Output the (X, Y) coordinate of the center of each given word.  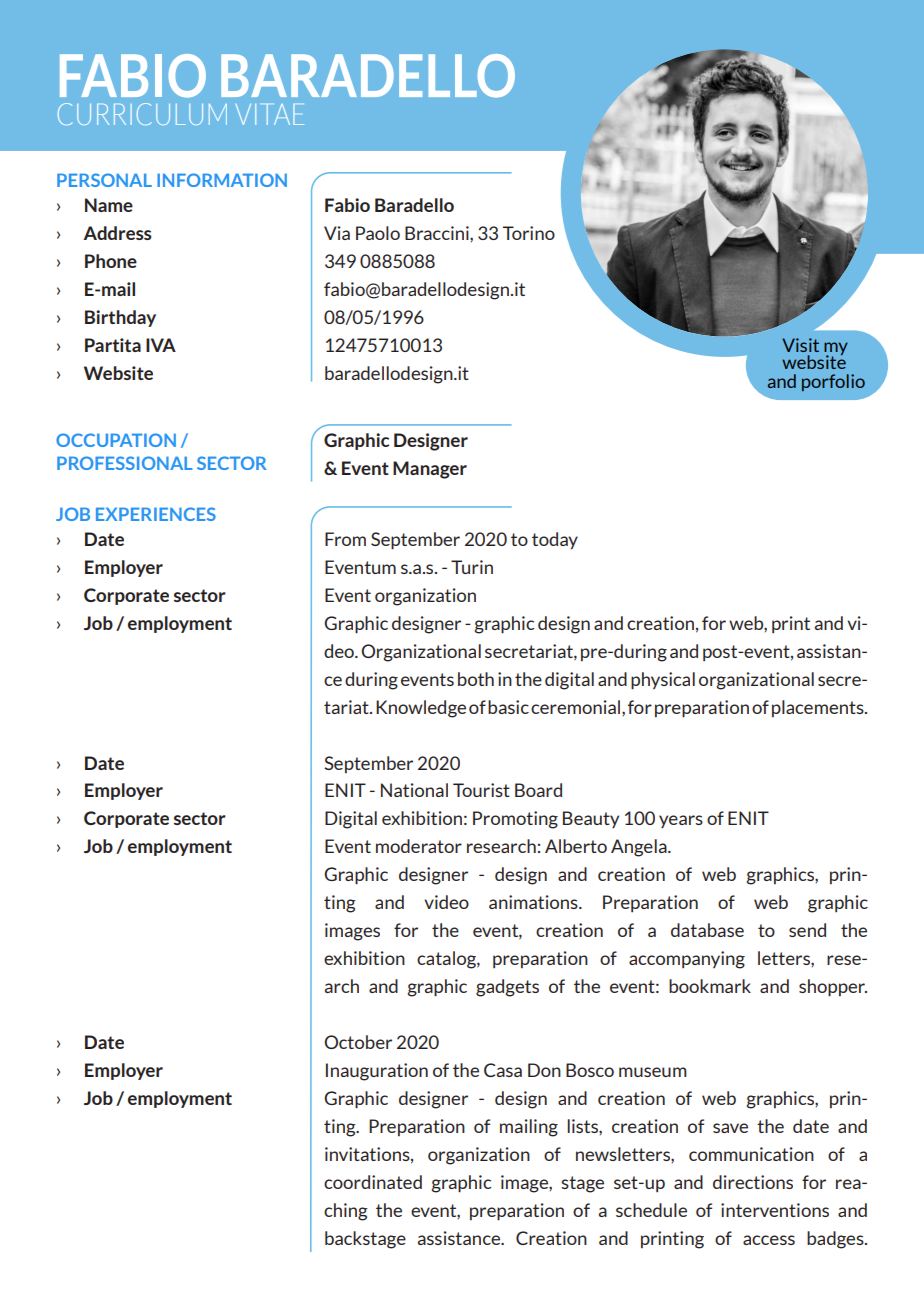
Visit (800, 345)
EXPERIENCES (156, 514)
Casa (503, 1070)
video (446, 902)
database (707, 930)
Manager (430, 470)
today (555, 541)
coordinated (373, 1182)
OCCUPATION (116, 440)
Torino (529, 233)
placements (819, 708)
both (476, 679)
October (358, 1042)
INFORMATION (222, 180)
